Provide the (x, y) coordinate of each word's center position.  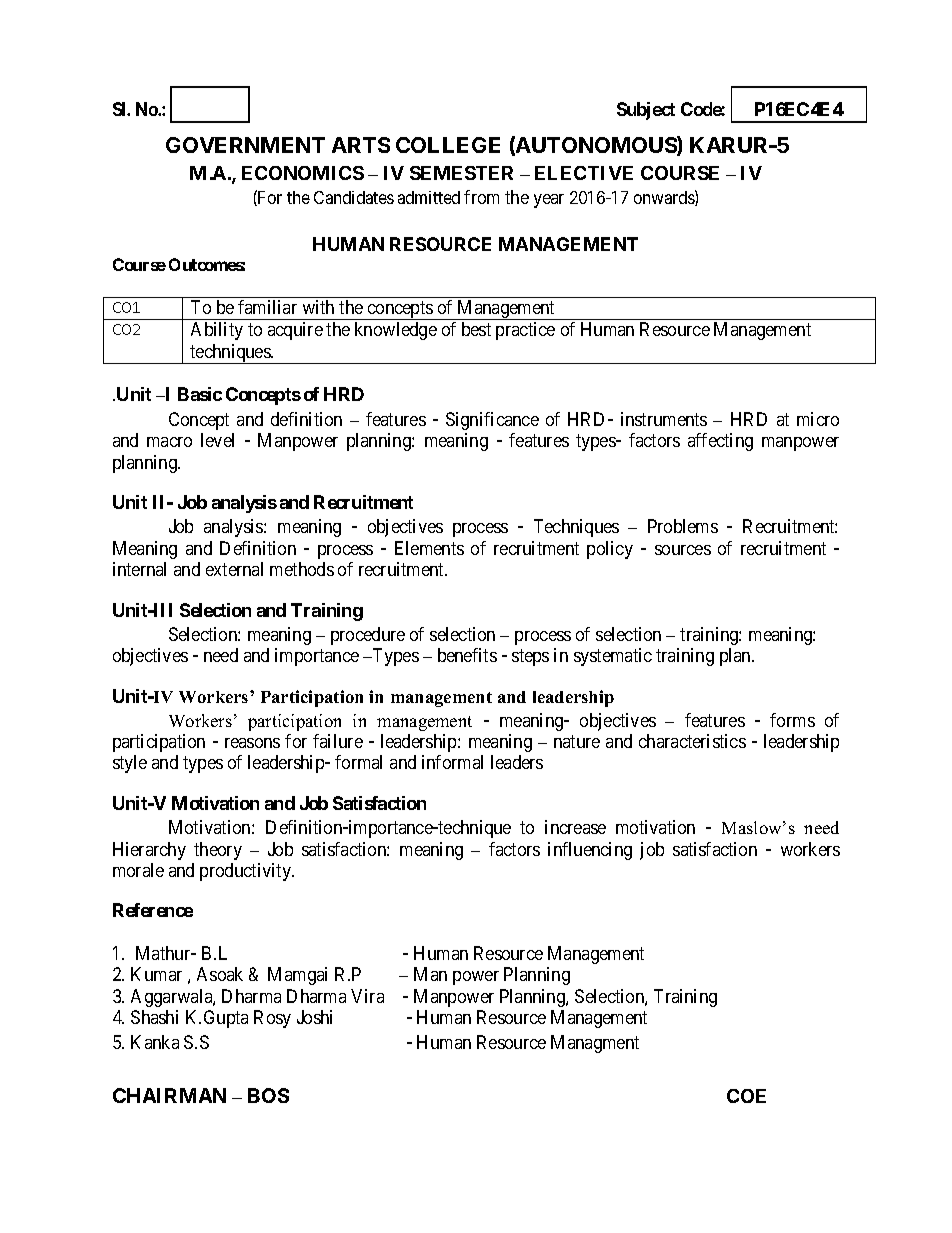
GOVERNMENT (245, 145)
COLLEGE (448, 145)
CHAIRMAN (169, 1095)
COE (746, 1096)
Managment (595, 1044)
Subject (646, 111)
